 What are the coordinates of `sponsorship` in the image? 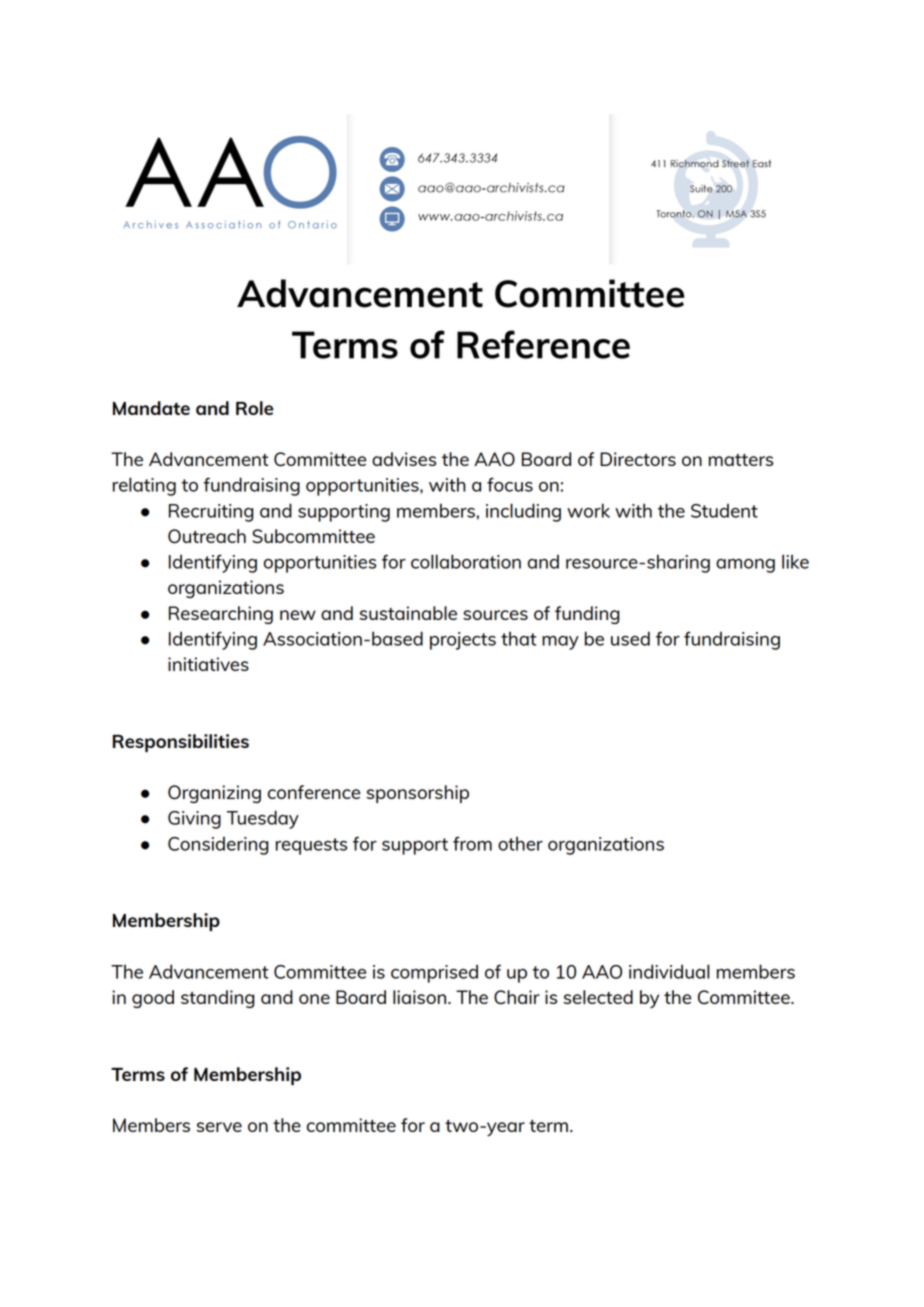 It's located at (418, 794).
